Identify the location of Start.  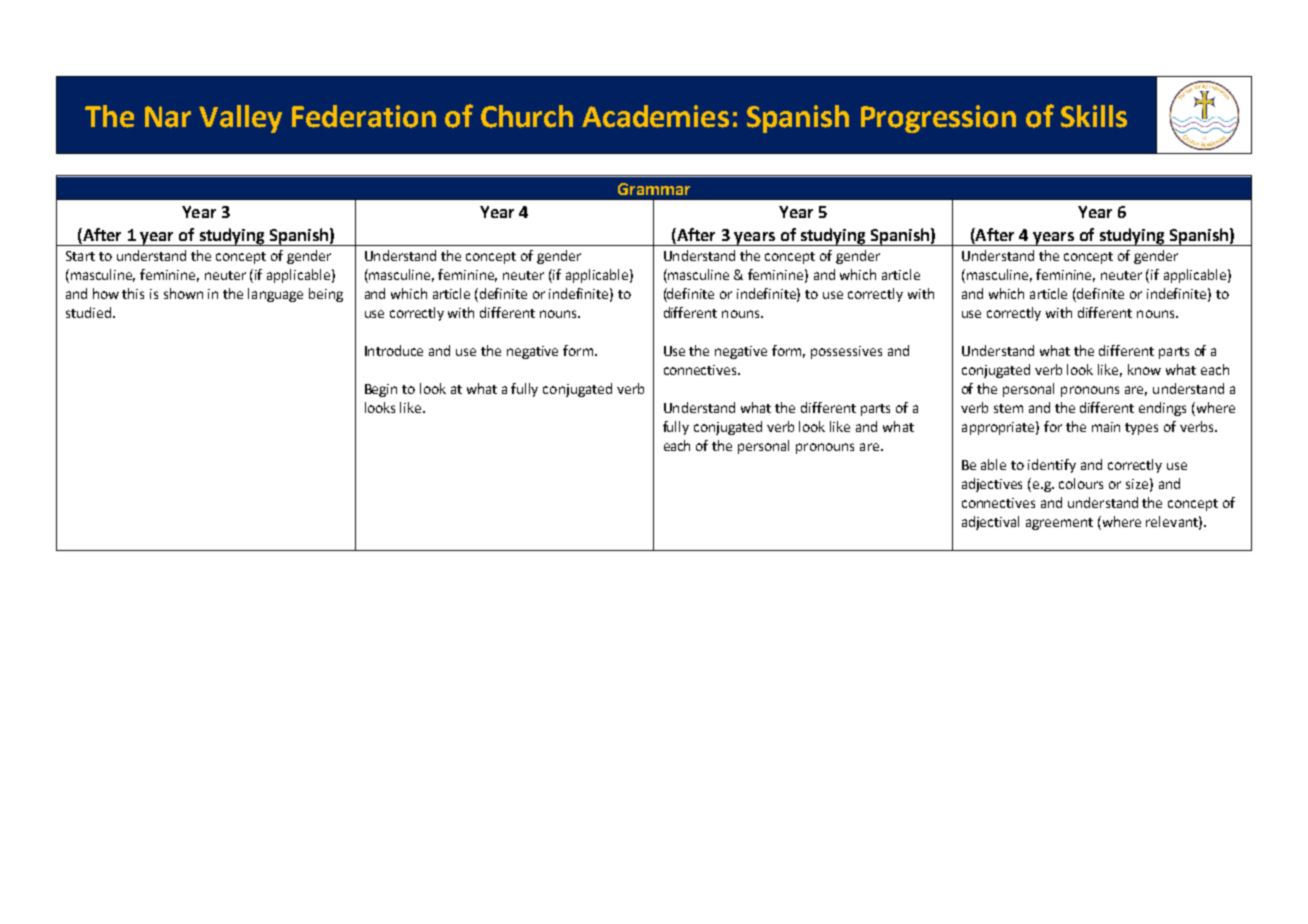
(80, 256).
